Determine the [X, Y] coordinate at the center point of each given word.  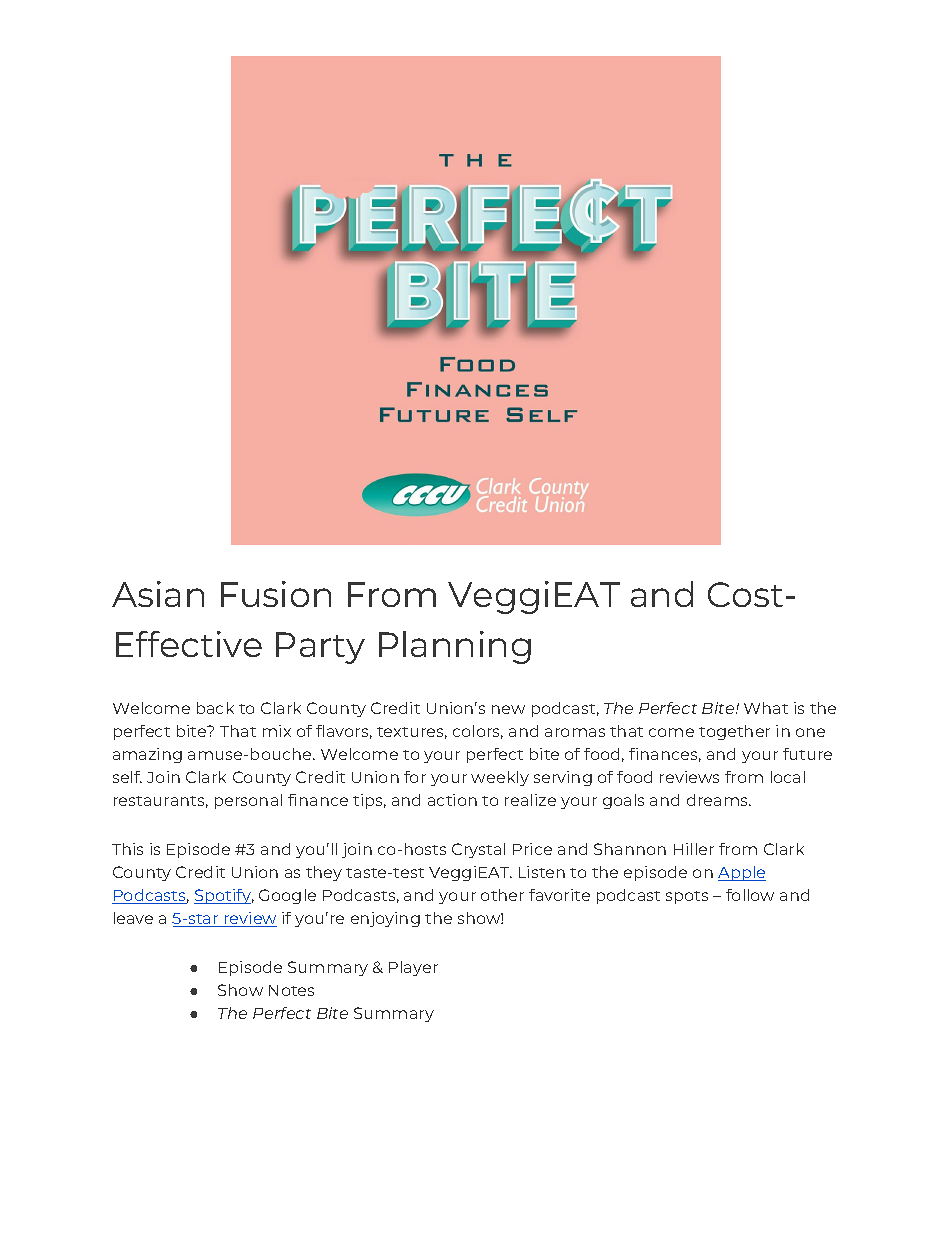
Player [413, 968]
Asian [158, 594]
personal [248, 801]
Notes [291, 990]
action [452, 800]
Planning [455, 647]
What [766, 708]
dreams [718, 800]
